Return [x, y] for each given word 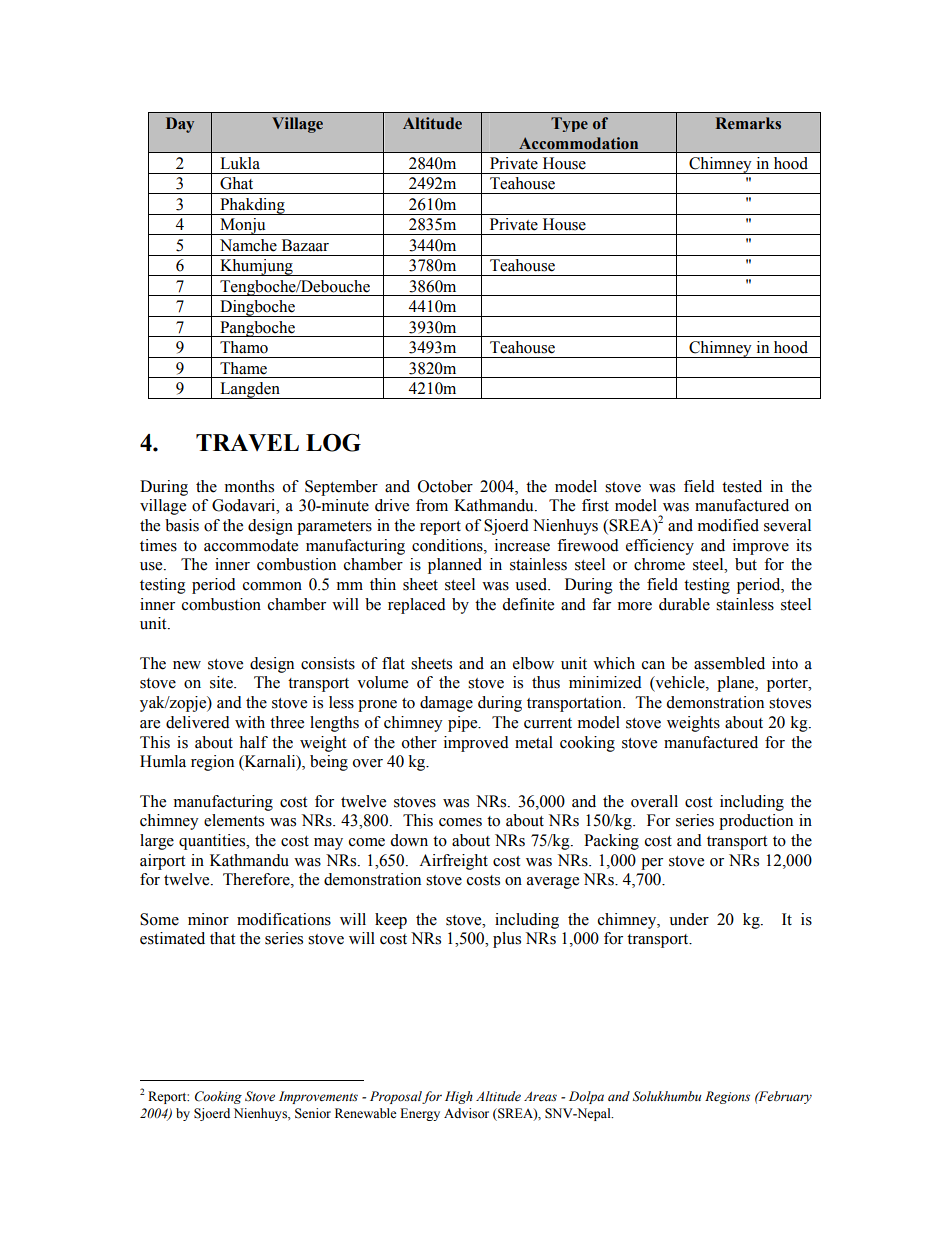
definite [528, 604]
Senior [313, 1113]
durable [684, 604]
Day [180, 125]
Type [569, 124]
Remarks [748, 123]
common [272, 586]
